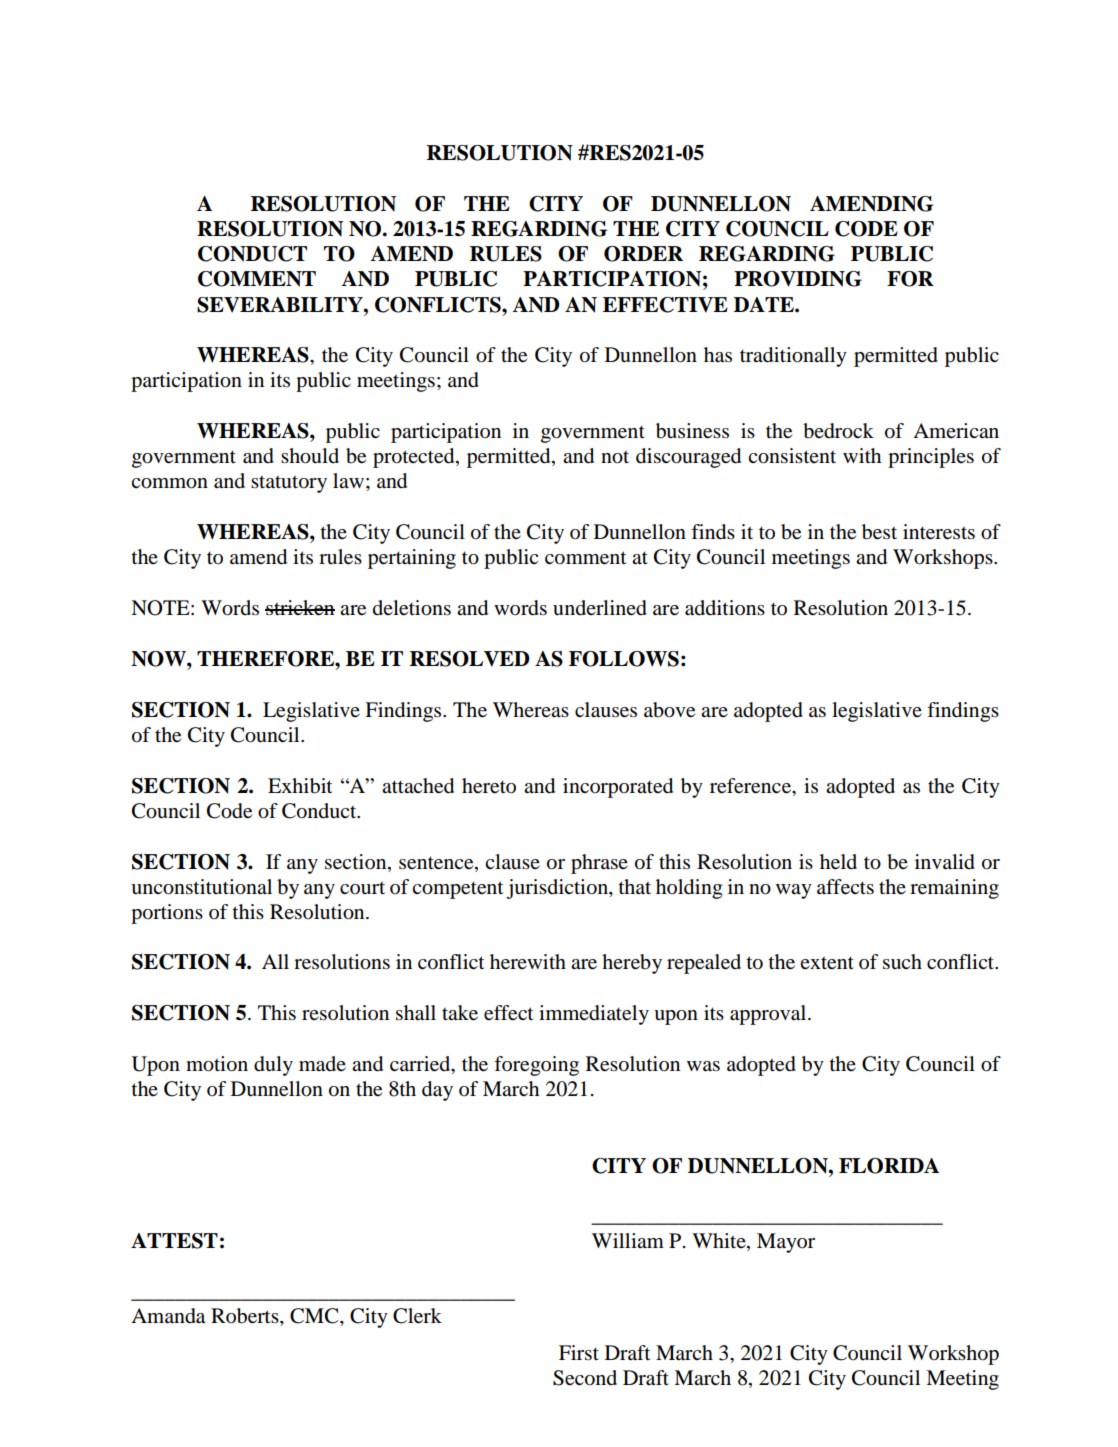 The image size is (1118, 1447). What do you see at coordinates (798, 279) in the screenshot?
I see `PROVIDING` at bounding box center [798, 279].
